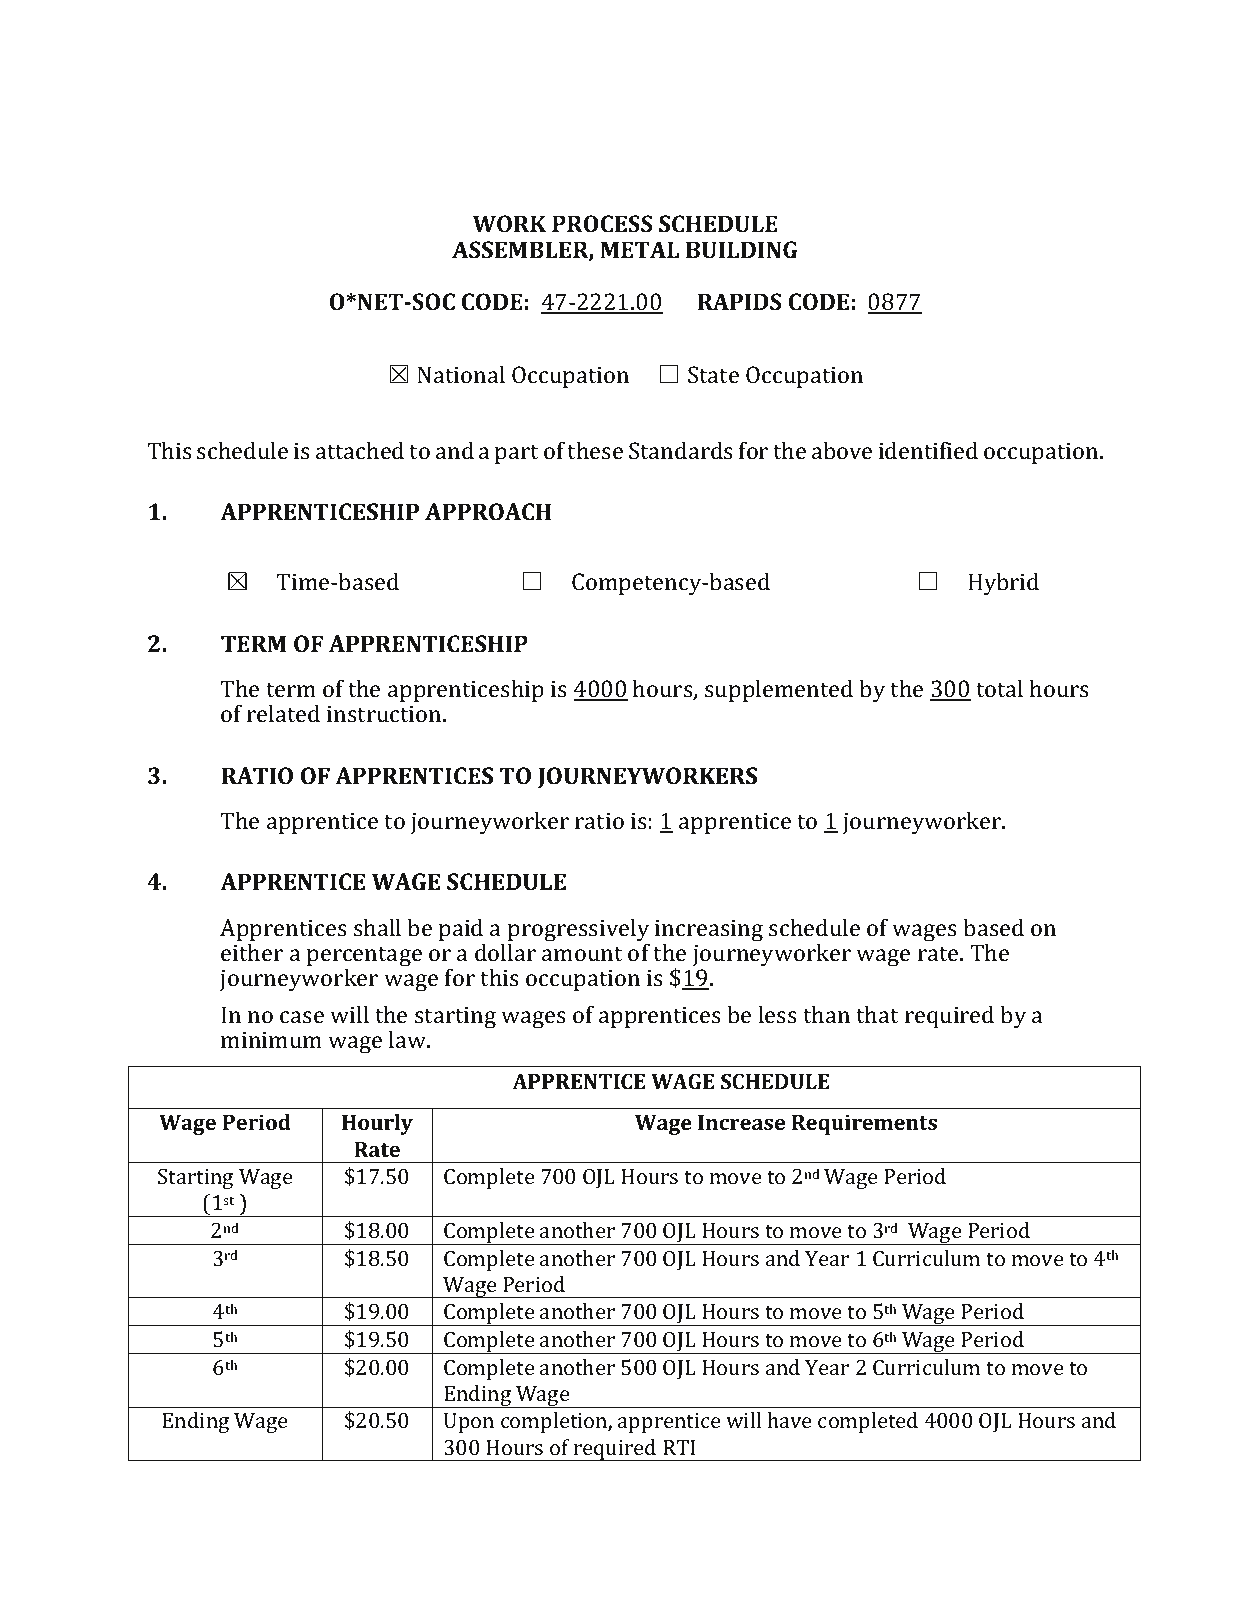 The image size is (1251, 1620). I want to click on Upon, so click(469, 1423).
